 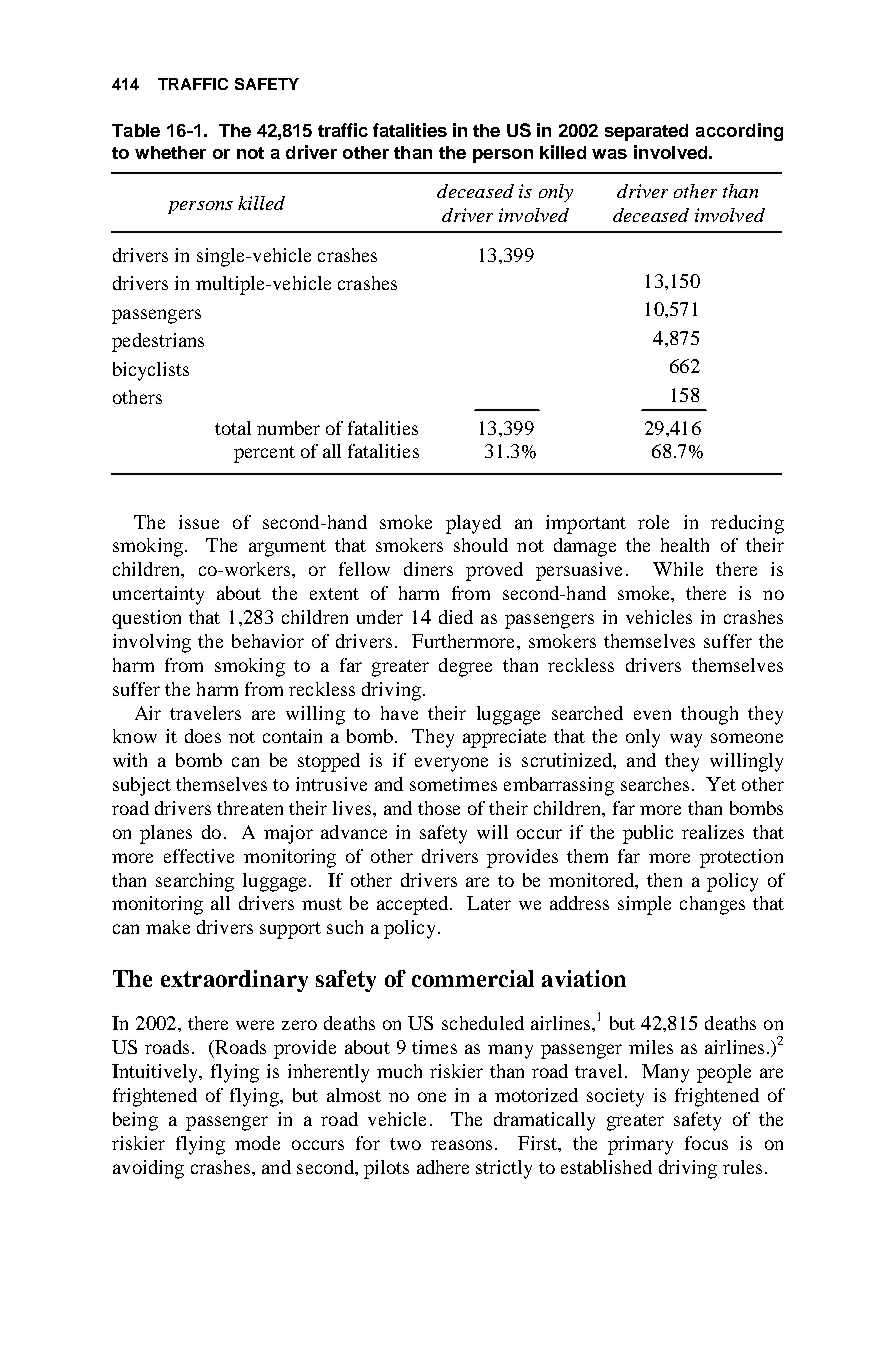 What do you see at coordinates (461, 1145) in the page?
I see `reasons` at bounding box center [461, 1145].
